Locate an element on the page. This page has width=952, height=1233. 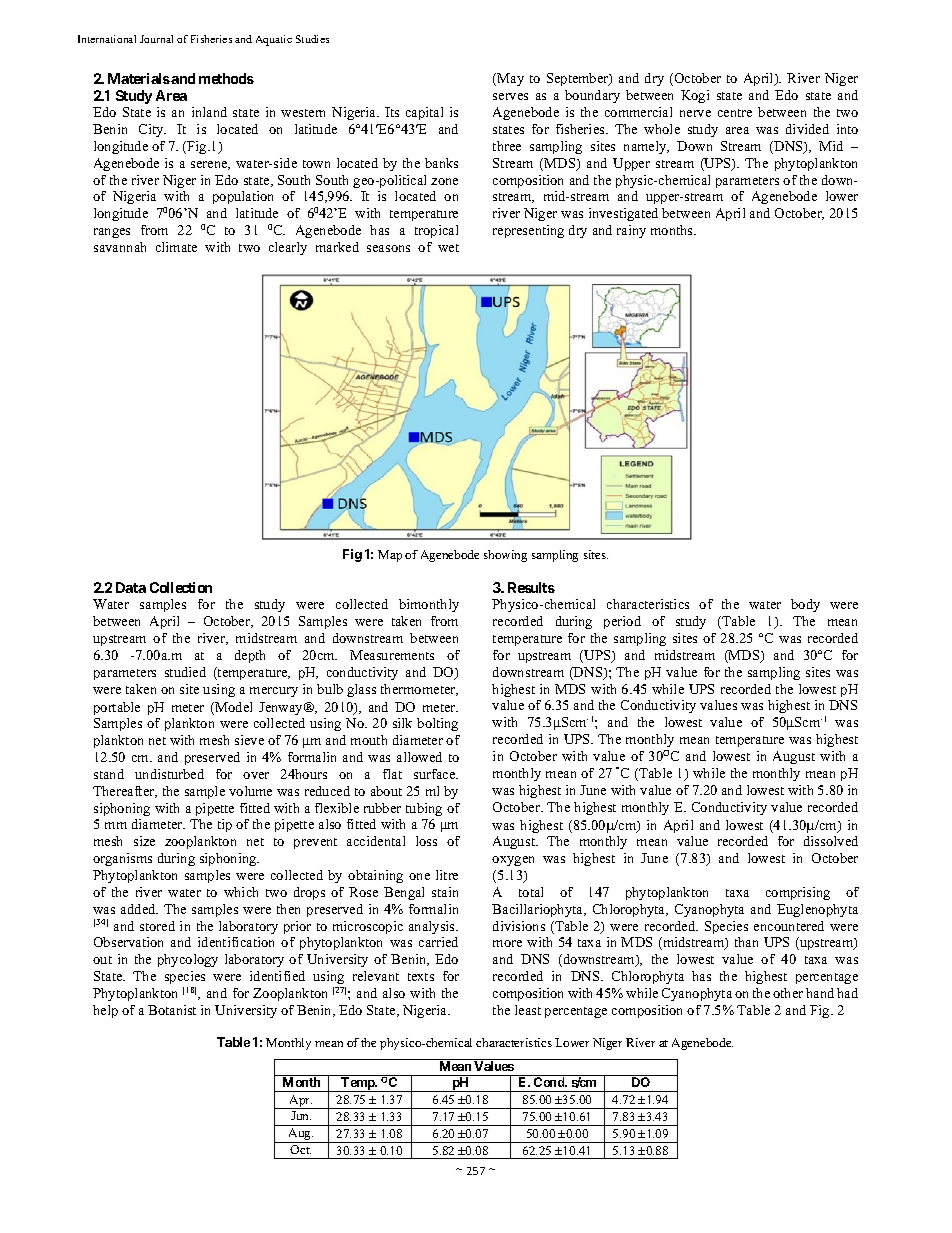
serves is located at coordinates (510, 96).
